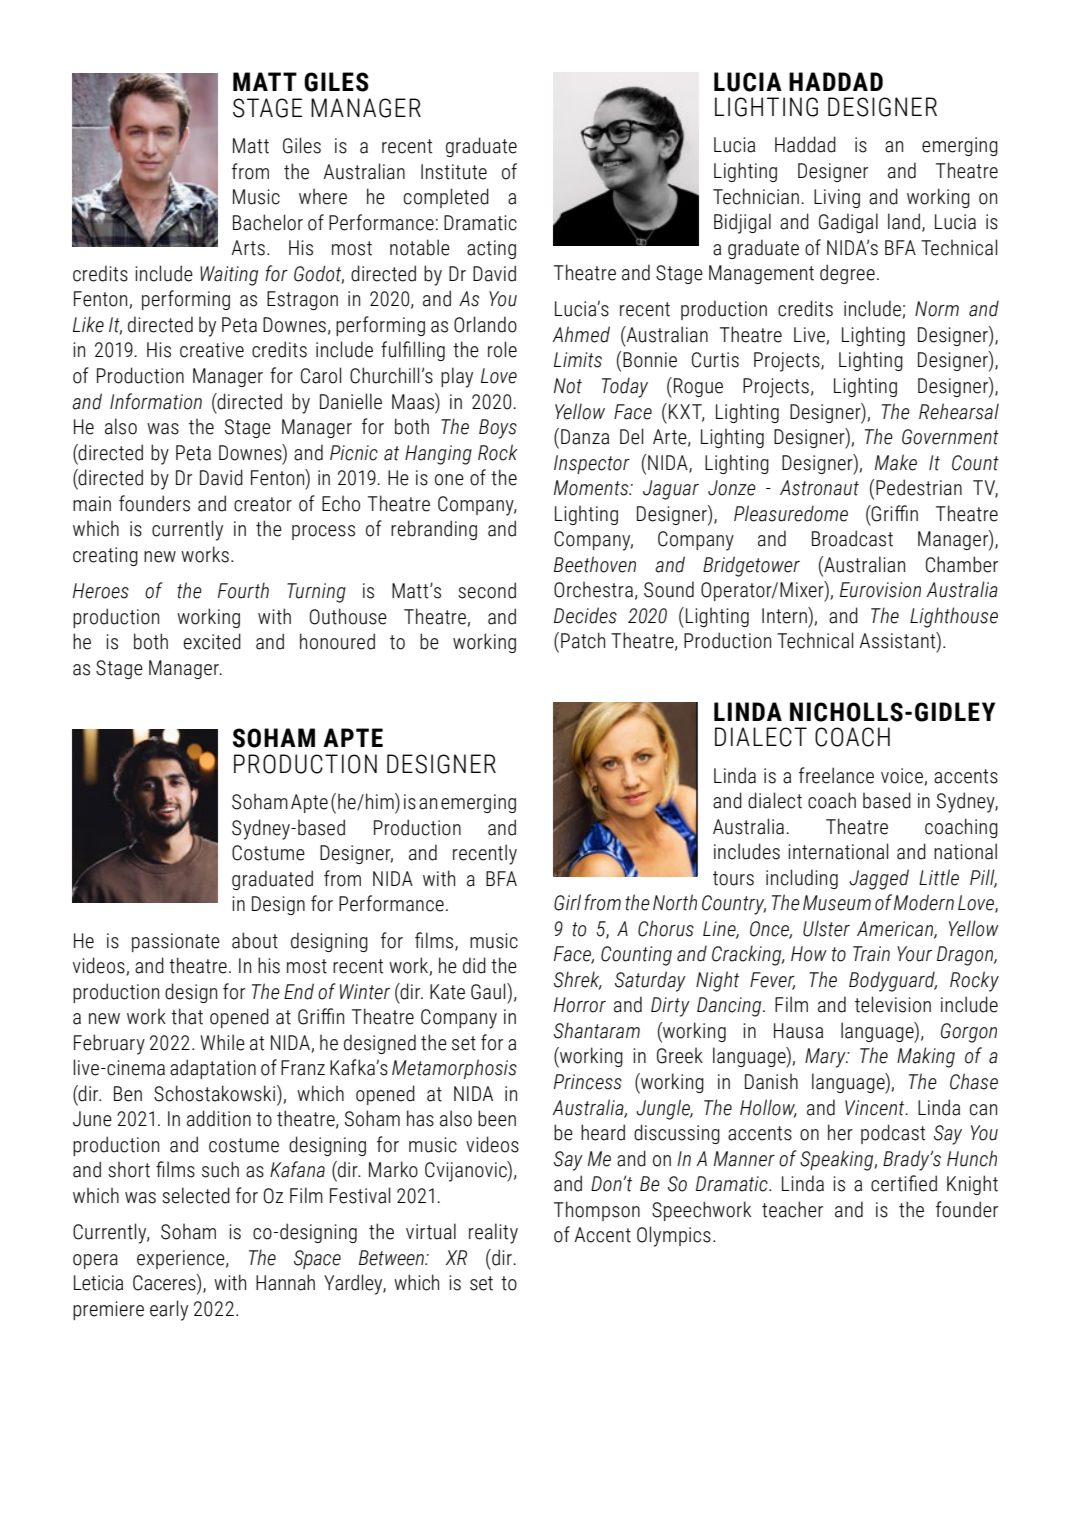  What do you see at coordinates (169, 1310) in the page?
I see `early` at bounding box center [169, 1310].
